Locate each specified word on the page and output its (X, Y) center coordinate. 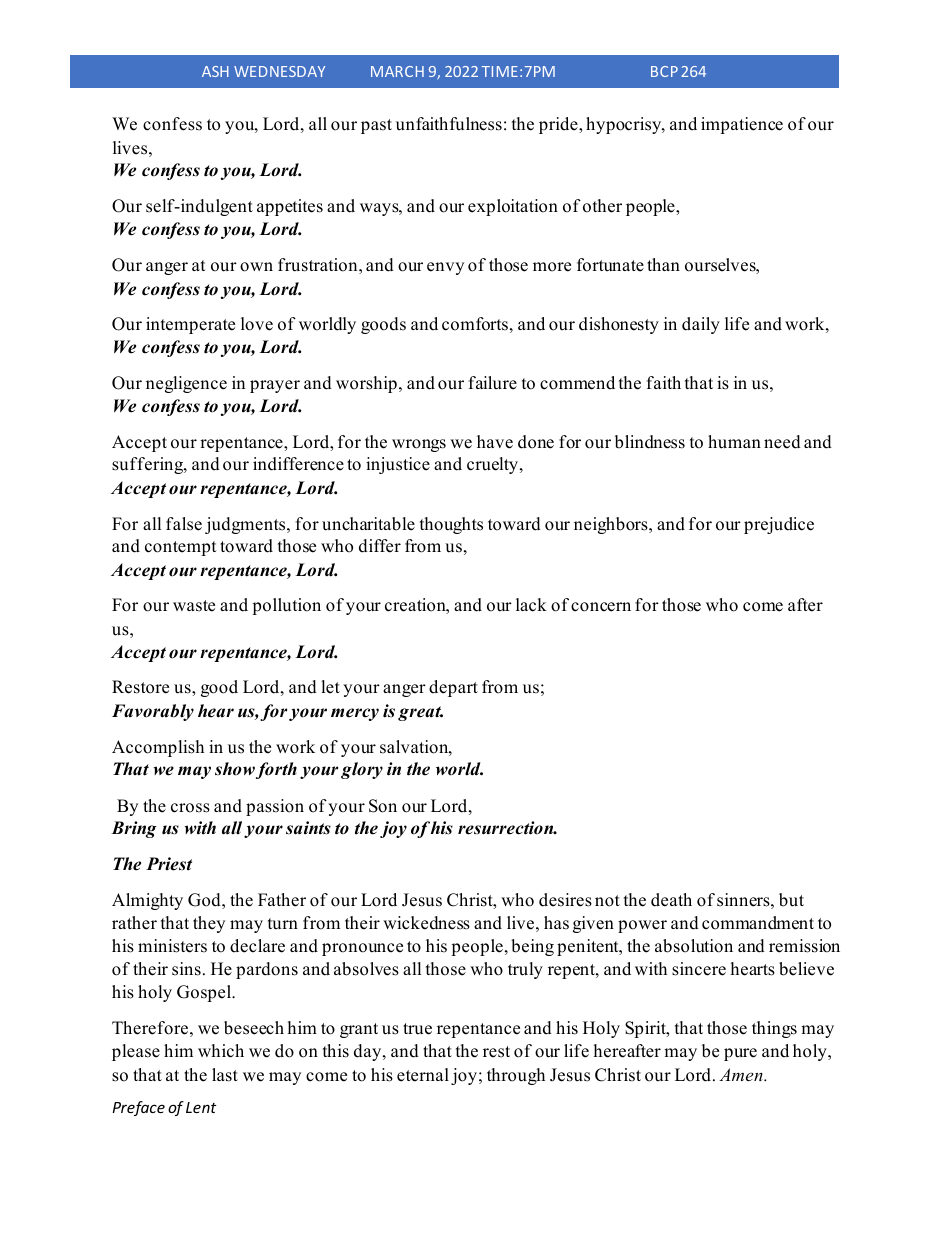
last (225, 1075)
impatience (742, 125)
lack (531, 605)
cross (190, 808)
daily (701, 325)
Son (383, 806)
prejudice (779, 525)
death (671, 900)
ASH (215, 71)
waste (194, 606)
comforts (475, 324)
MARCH (397, 71)
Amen (742, 1074)
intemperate (190, 325)
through (516, 1076)
